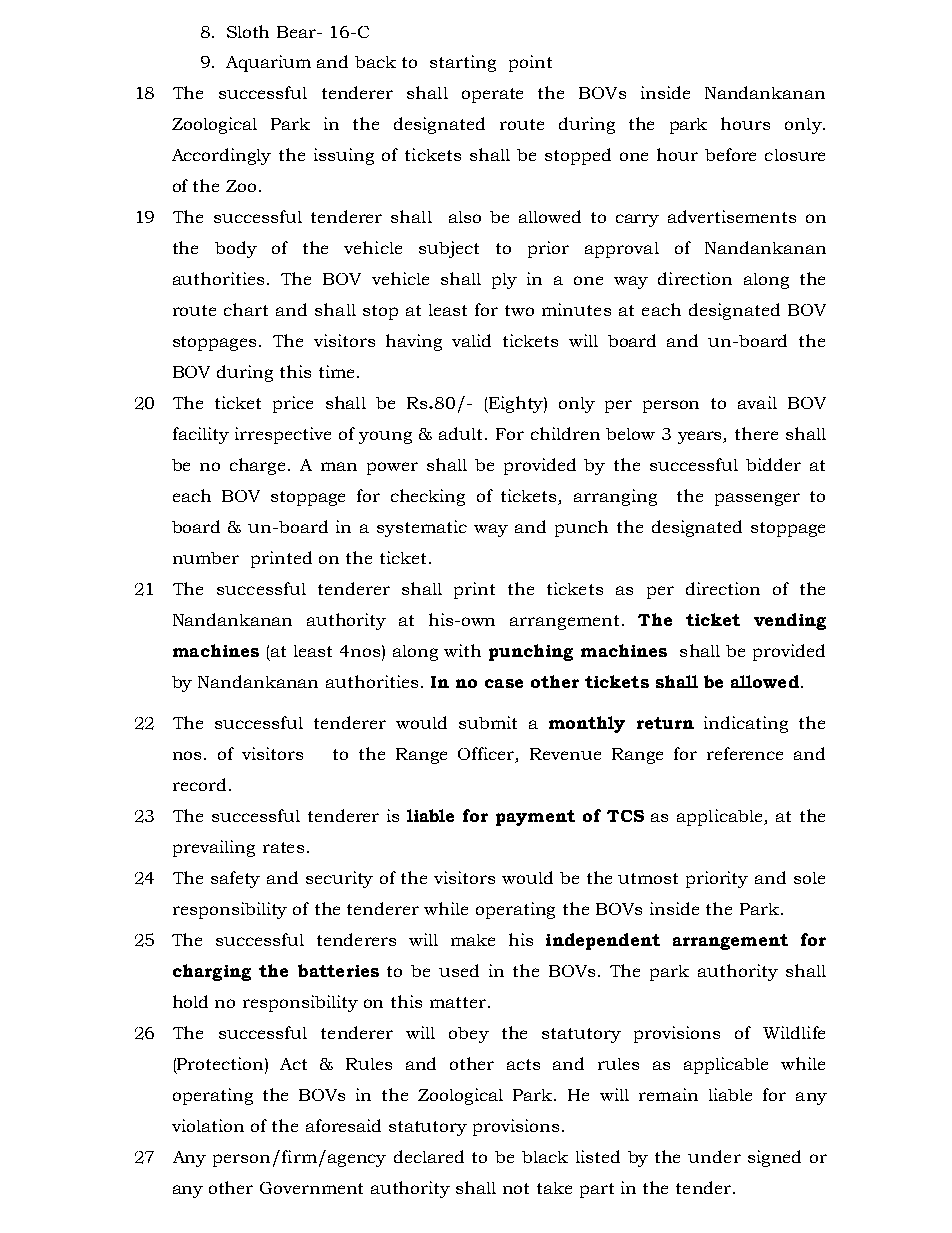 The height and width of the screenshot is (1233, 952). I want to click on point, so click(530, 63).
